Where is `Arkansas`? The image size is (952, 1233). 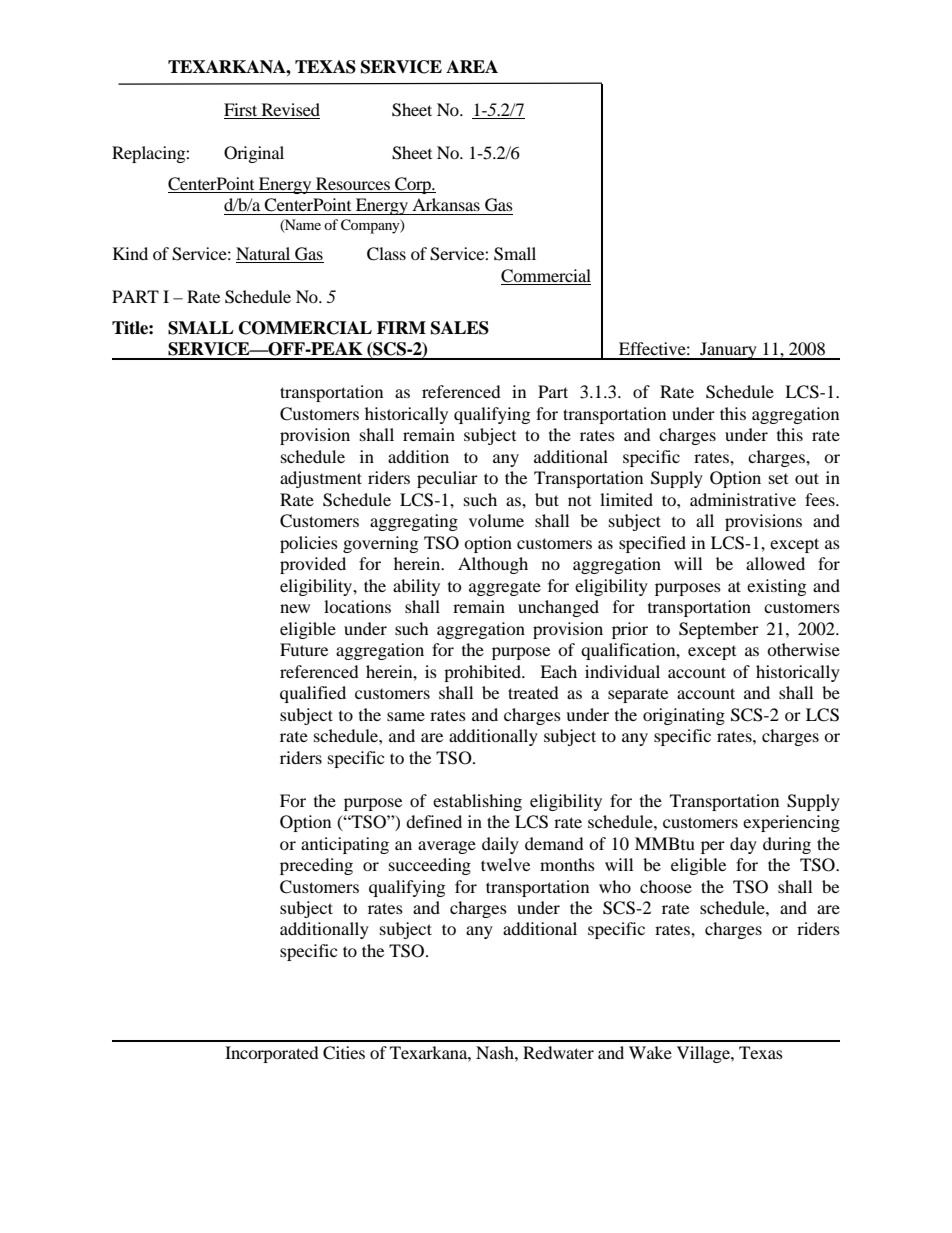 Arkansas is located at coordinates (446, 204).
